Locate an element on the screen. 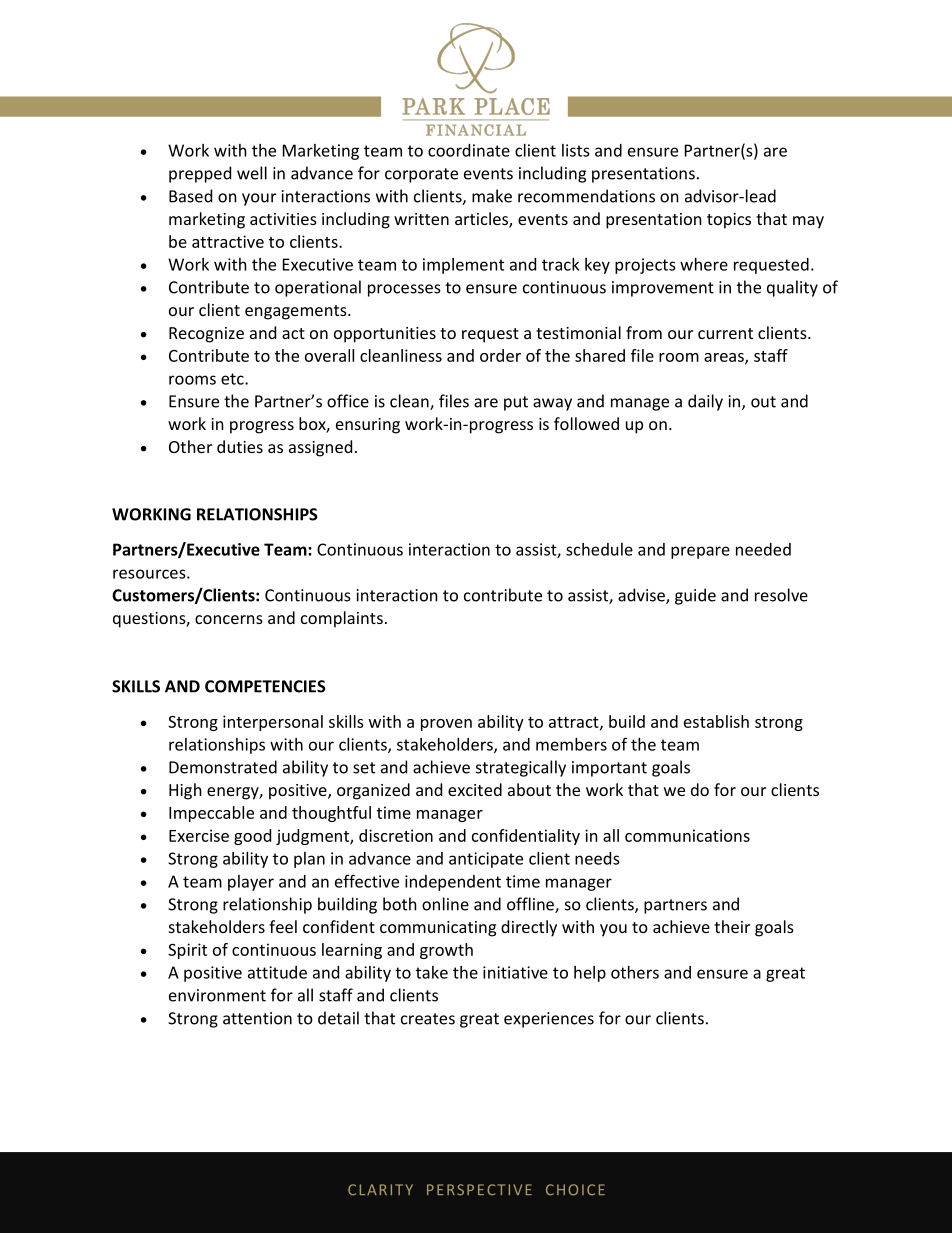  daily is located at coordinates (705, 402).
